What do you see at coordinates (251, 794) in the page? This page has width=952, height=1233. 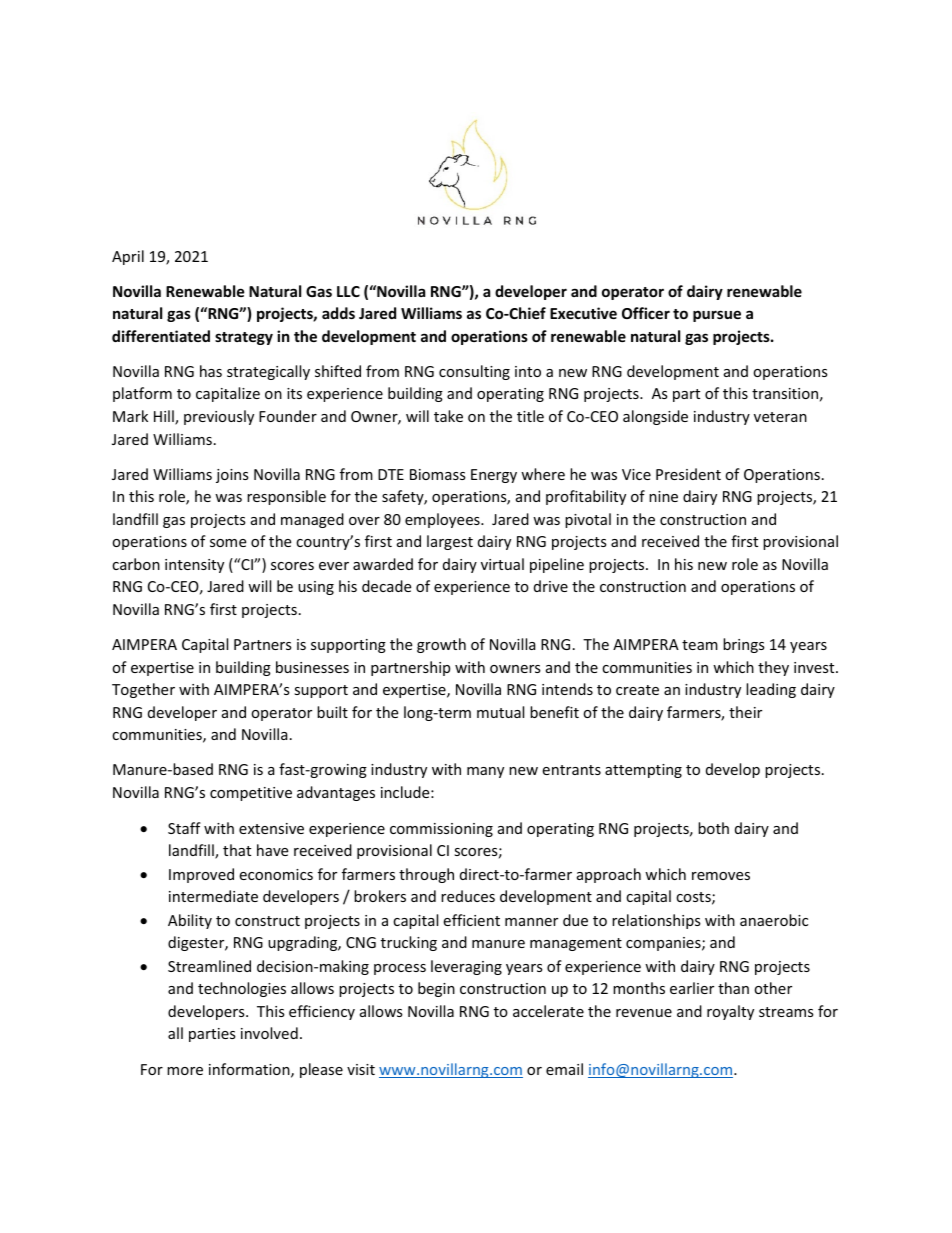 I see `competitive` at bounding box center [251, 794].
